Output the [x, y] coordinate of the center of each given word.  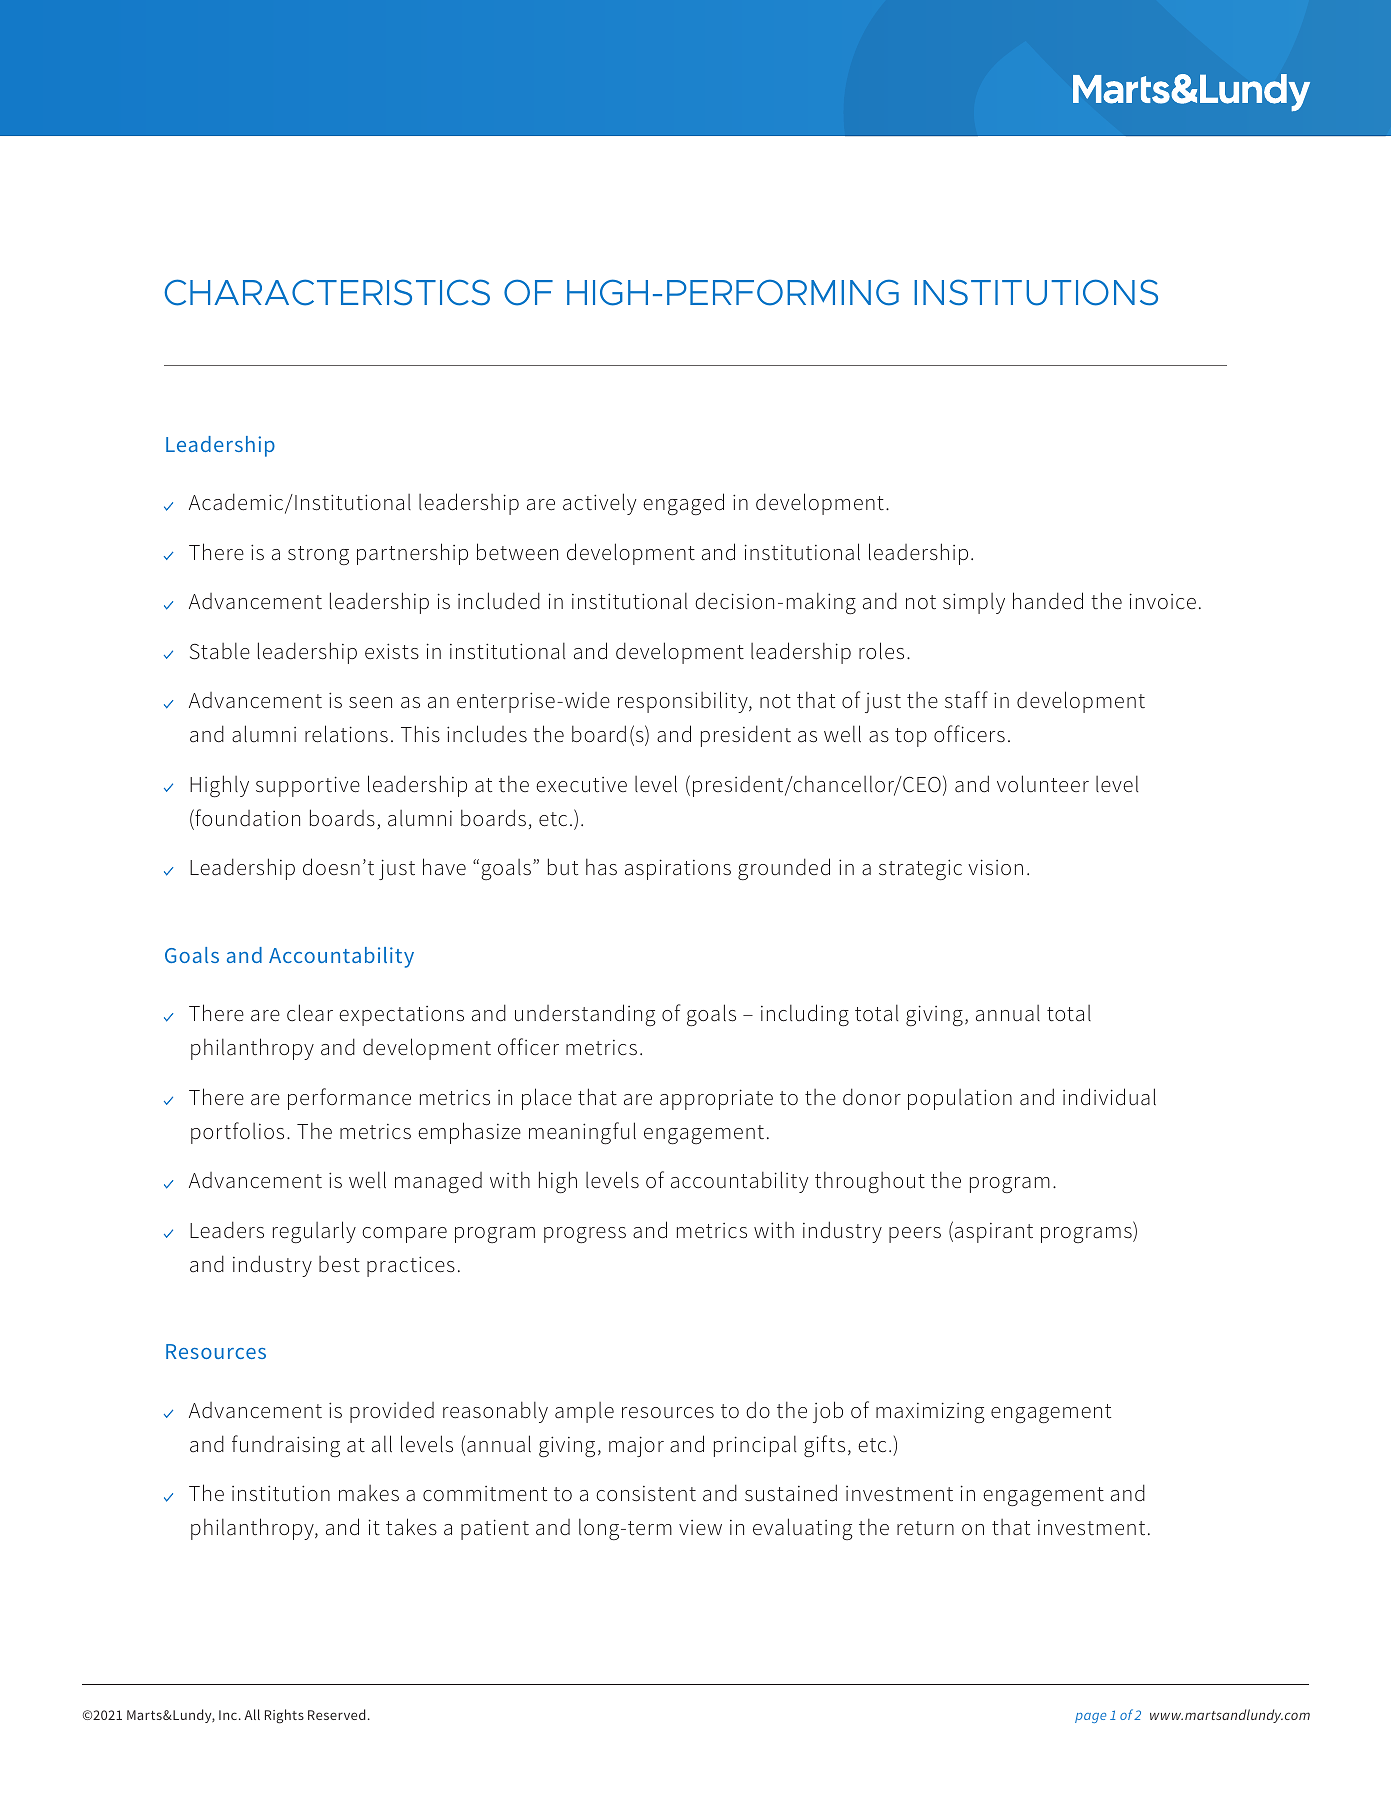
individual [1109, 1097]
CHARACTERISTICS [327, 292]
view [700, 1528]
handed [1048, 601]
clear [310, 1013]
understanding [585, 1015]
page [1090, 1718]
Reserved [336, 1714]
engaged [683, 504]
